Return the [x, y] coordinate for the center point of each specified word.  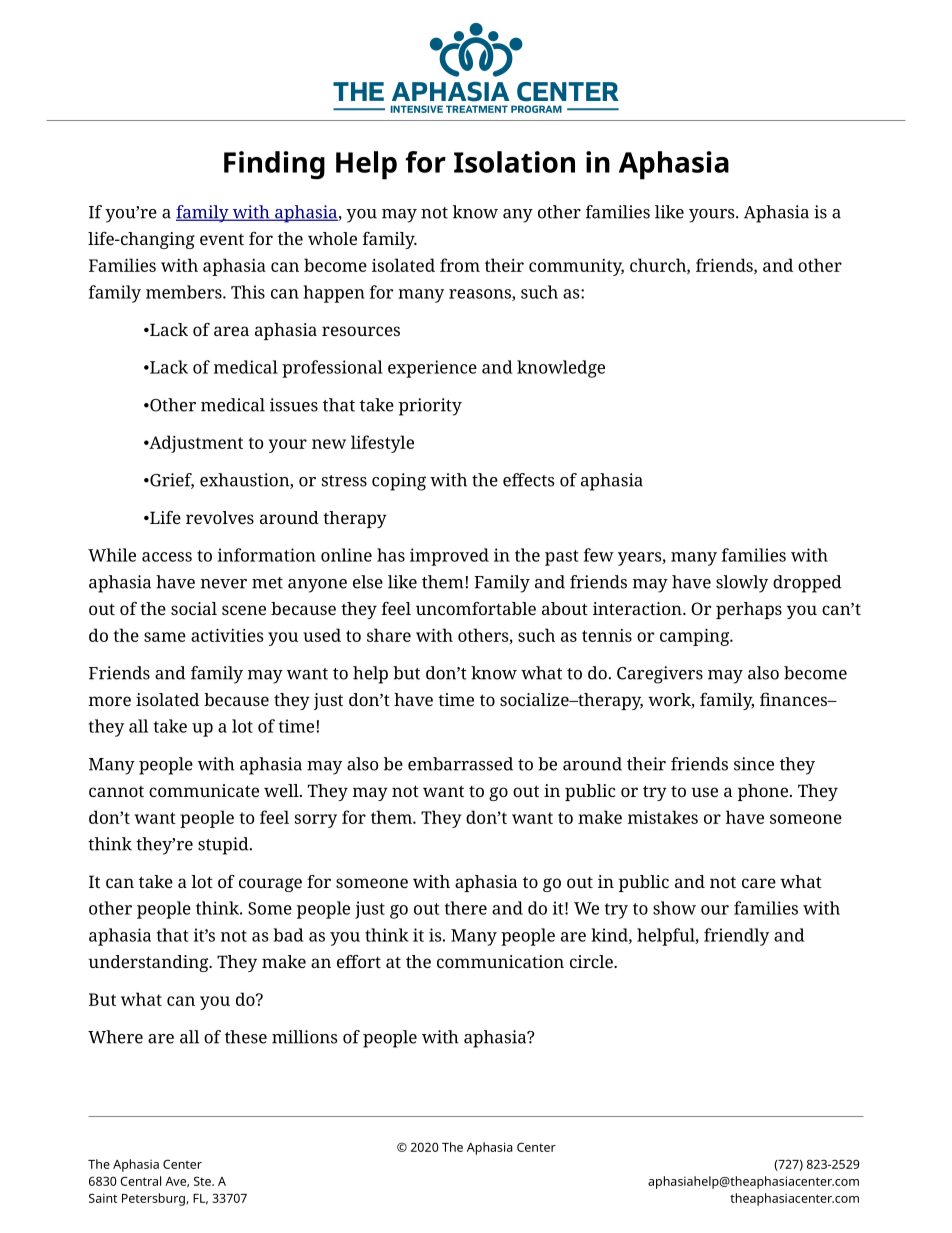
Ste [203, 1181]
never [224, 584]
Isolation [514, 162]
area [231, 331]
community [576, 267]
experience [432, 369]
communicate [204, 790]
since [754, 764]
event [222, 239]
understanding [149, 963]
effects [528, 480]
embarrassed [460, 764]
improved [449, 557]
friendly [736, 937]
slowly [742, 584]
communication [500, 961]
